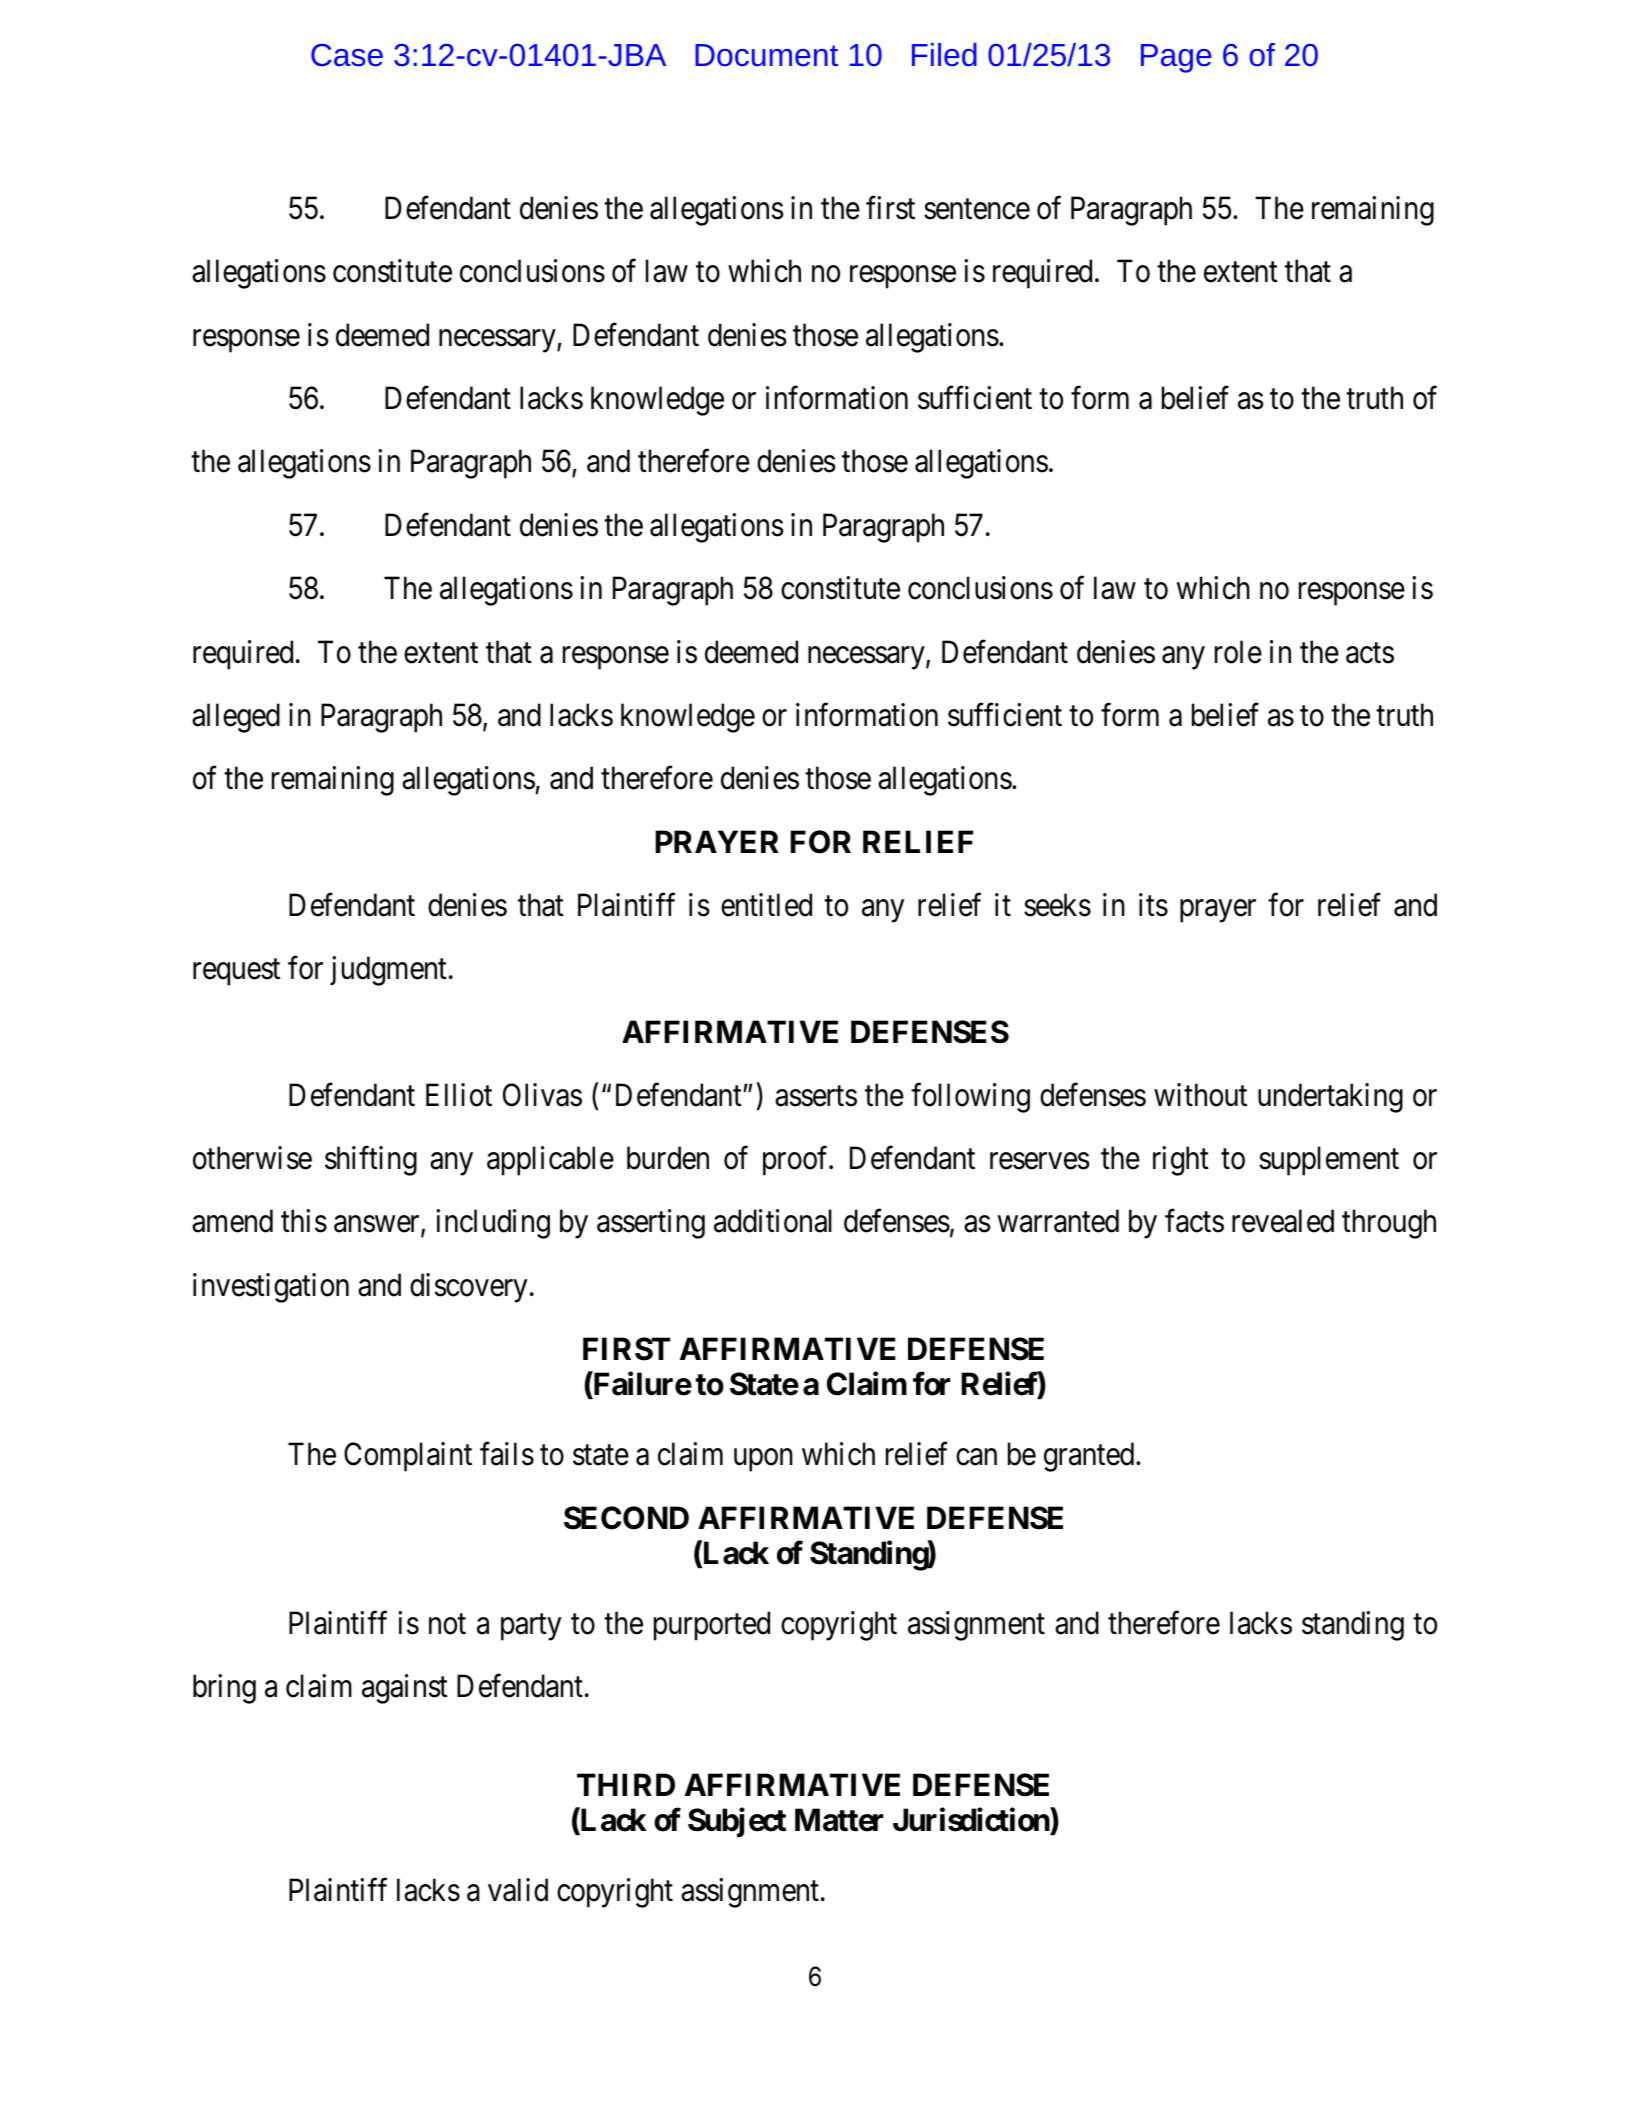 This document has height=2108, width=1629. What do you see at coordinates (1153, 905) in the document?
I see `its` at bounding box center [1153, 905].
